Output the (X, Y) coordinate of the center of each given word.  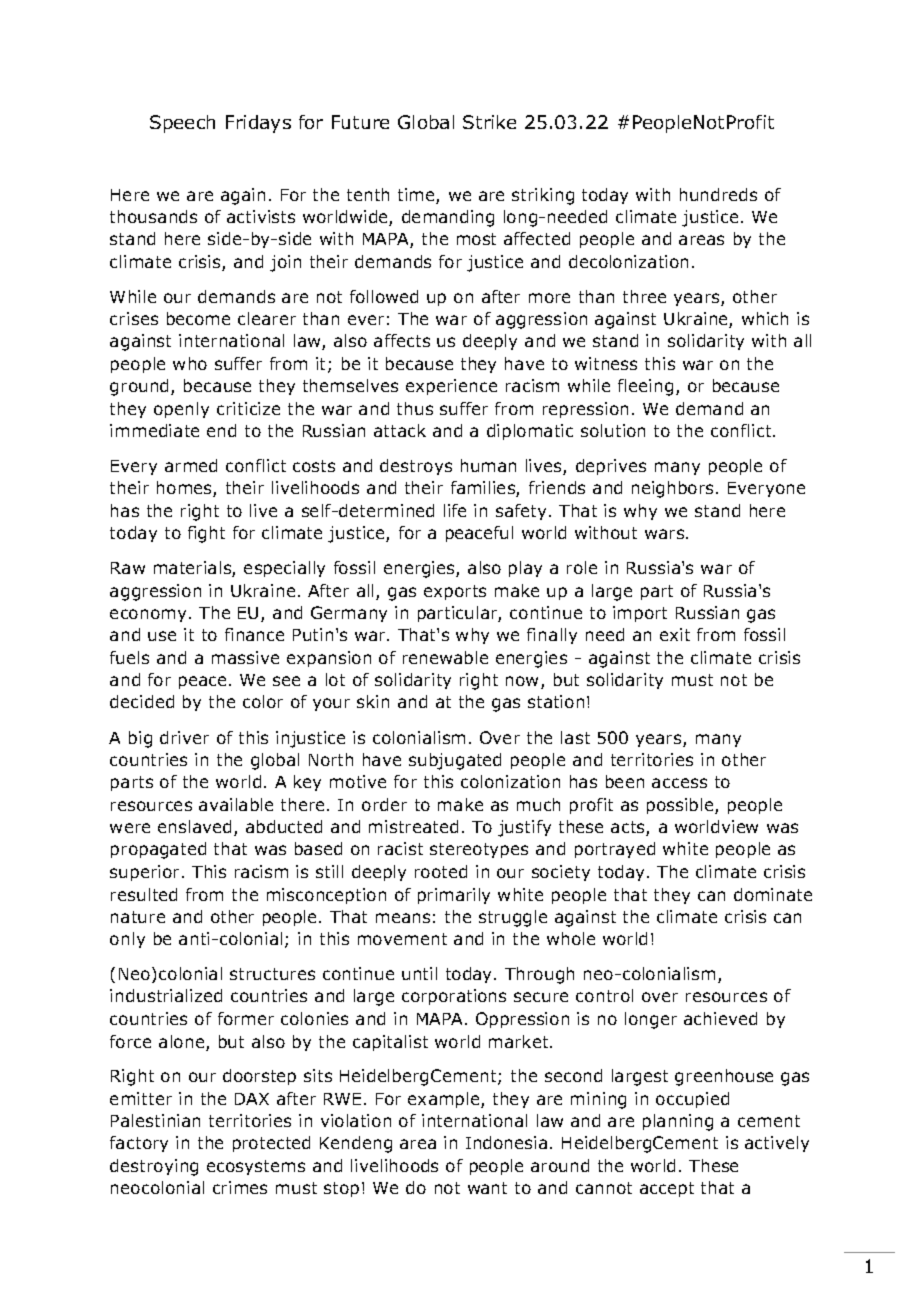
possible (681, 806)
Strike (489, 122)
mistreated (413, 826)
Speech (182, 124)
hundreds (718, 194)
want (487, 1188)
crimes (240, 1187)
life (455, 510)
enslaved (194, 826)
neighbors (674, 489)
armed (191, 465)
